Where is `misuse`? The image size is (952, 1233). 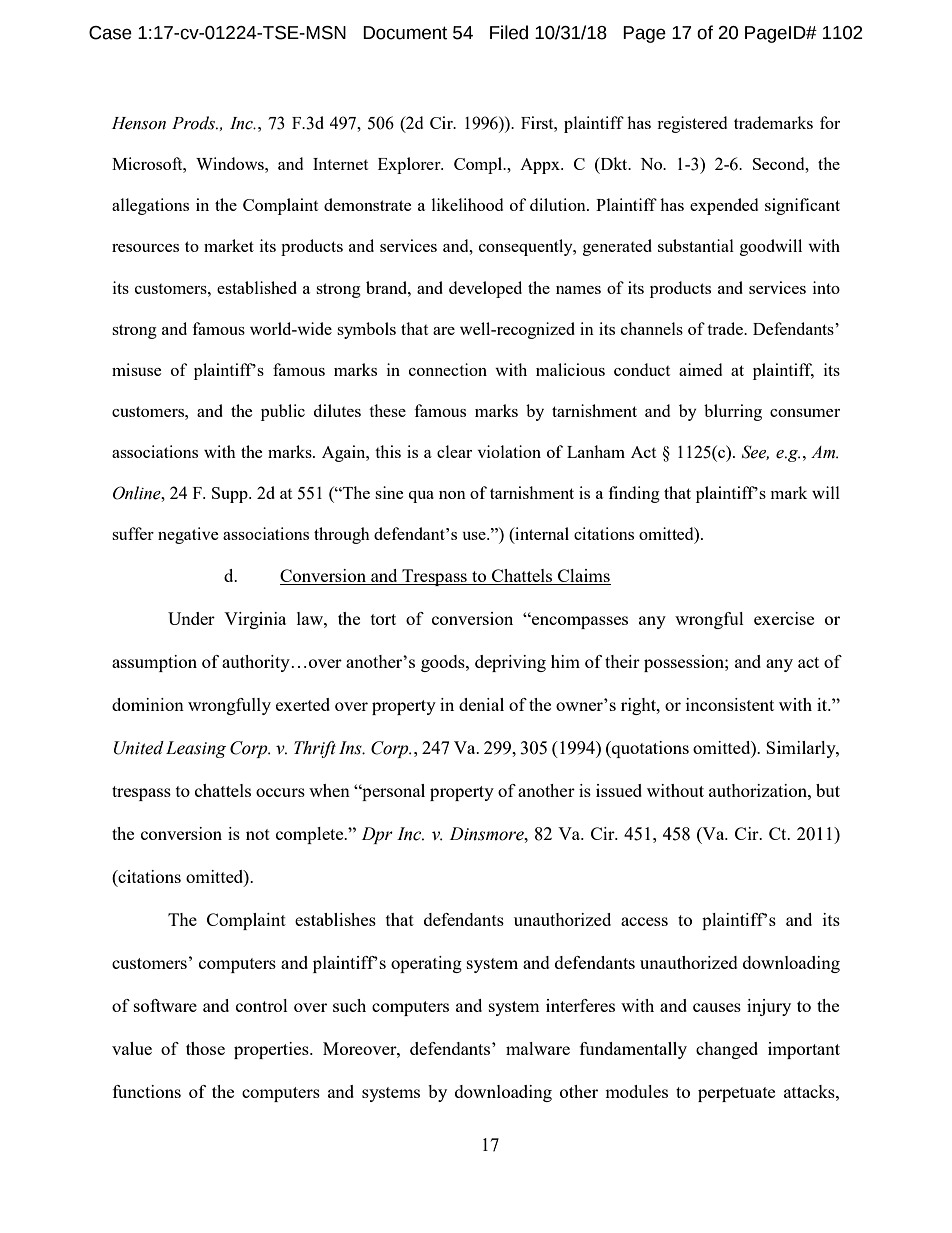 misuse is located at coordinates (136, 369).
